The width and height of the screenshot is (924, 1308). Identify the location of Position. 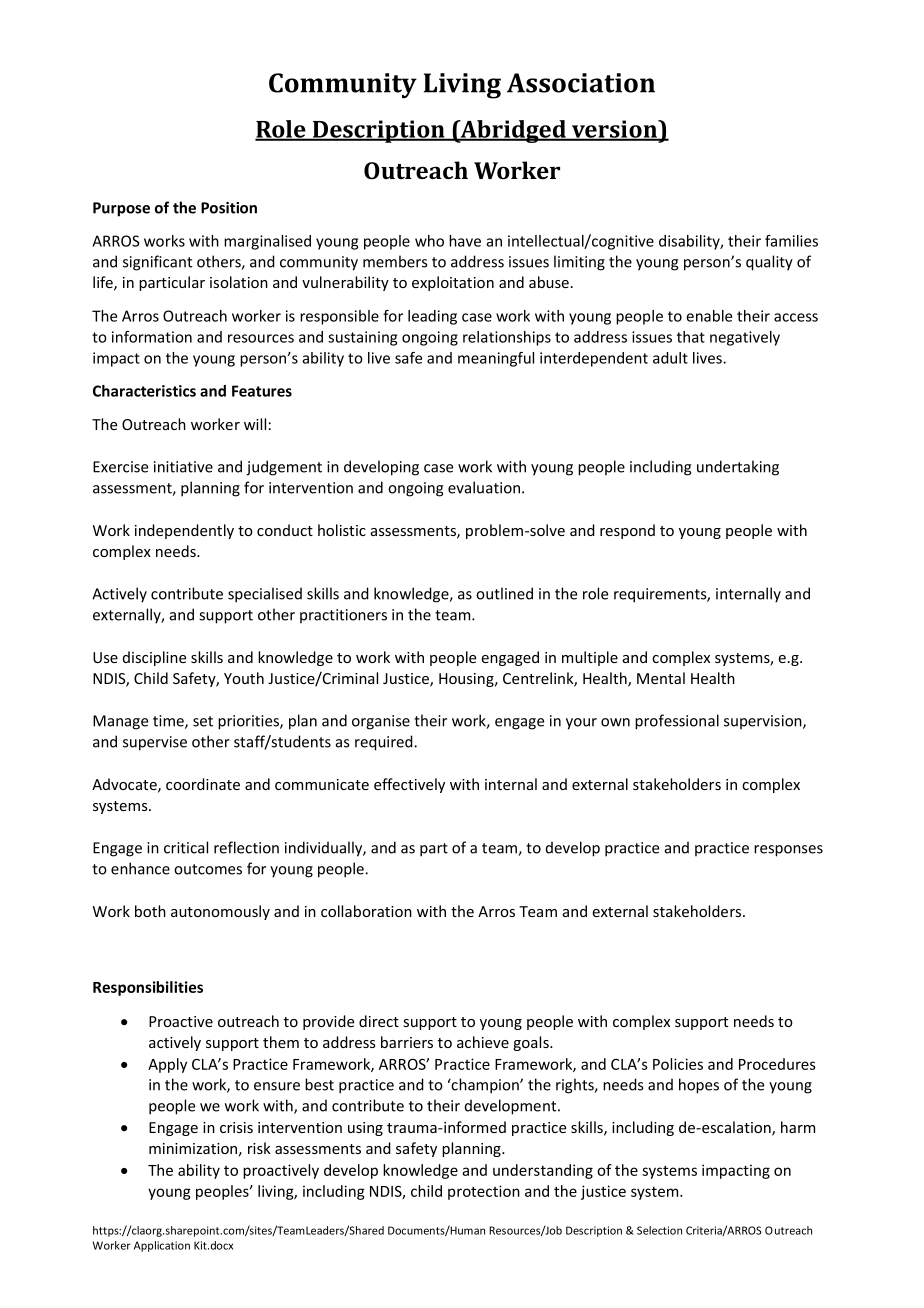
(229, 208).
